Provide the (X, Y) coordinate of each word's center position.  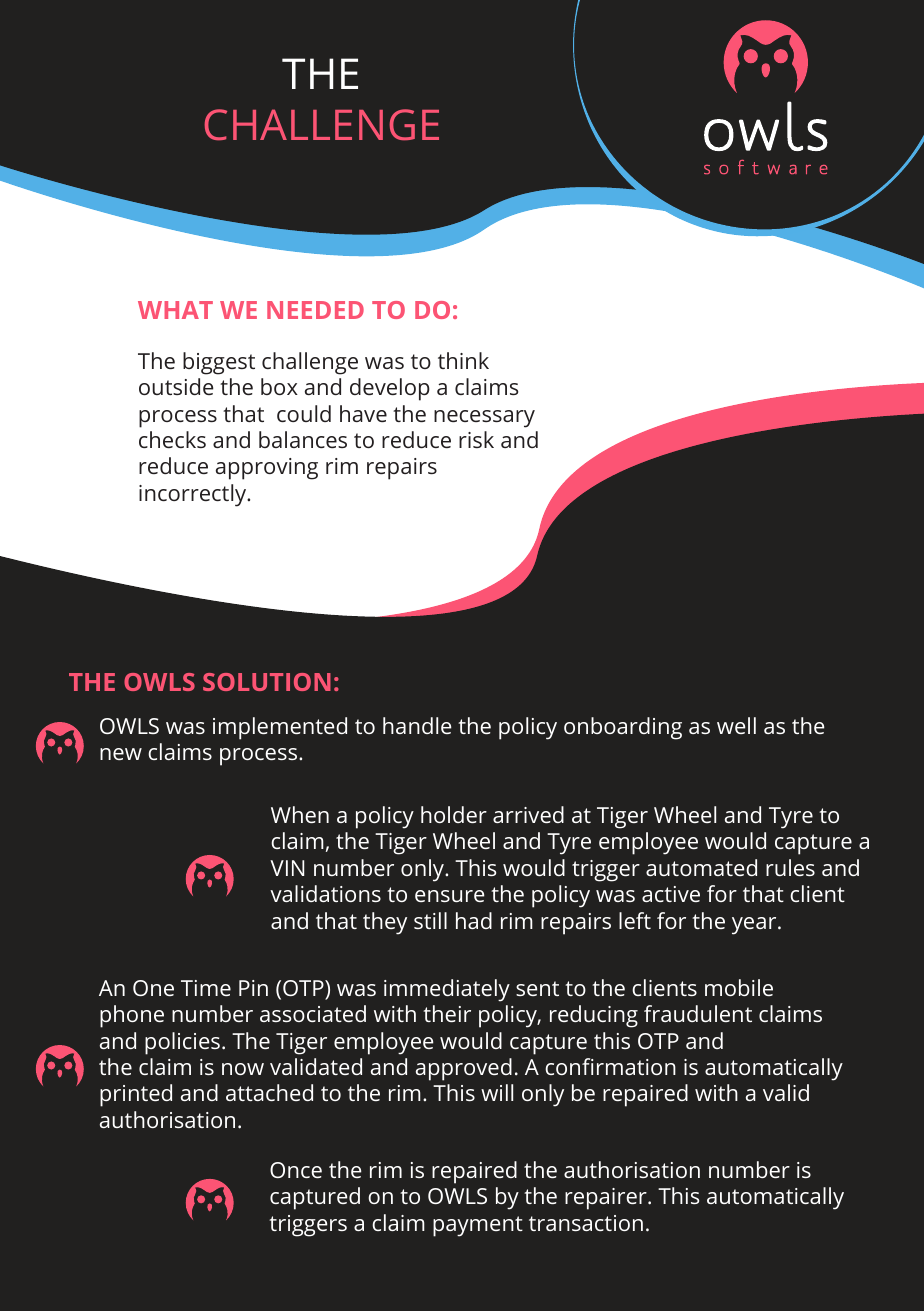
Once (296, 1170)
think (463, 360)
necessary (484, 419)
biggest (219, 363)
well (736, 725)
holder (454, 814)
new (121, 754)
